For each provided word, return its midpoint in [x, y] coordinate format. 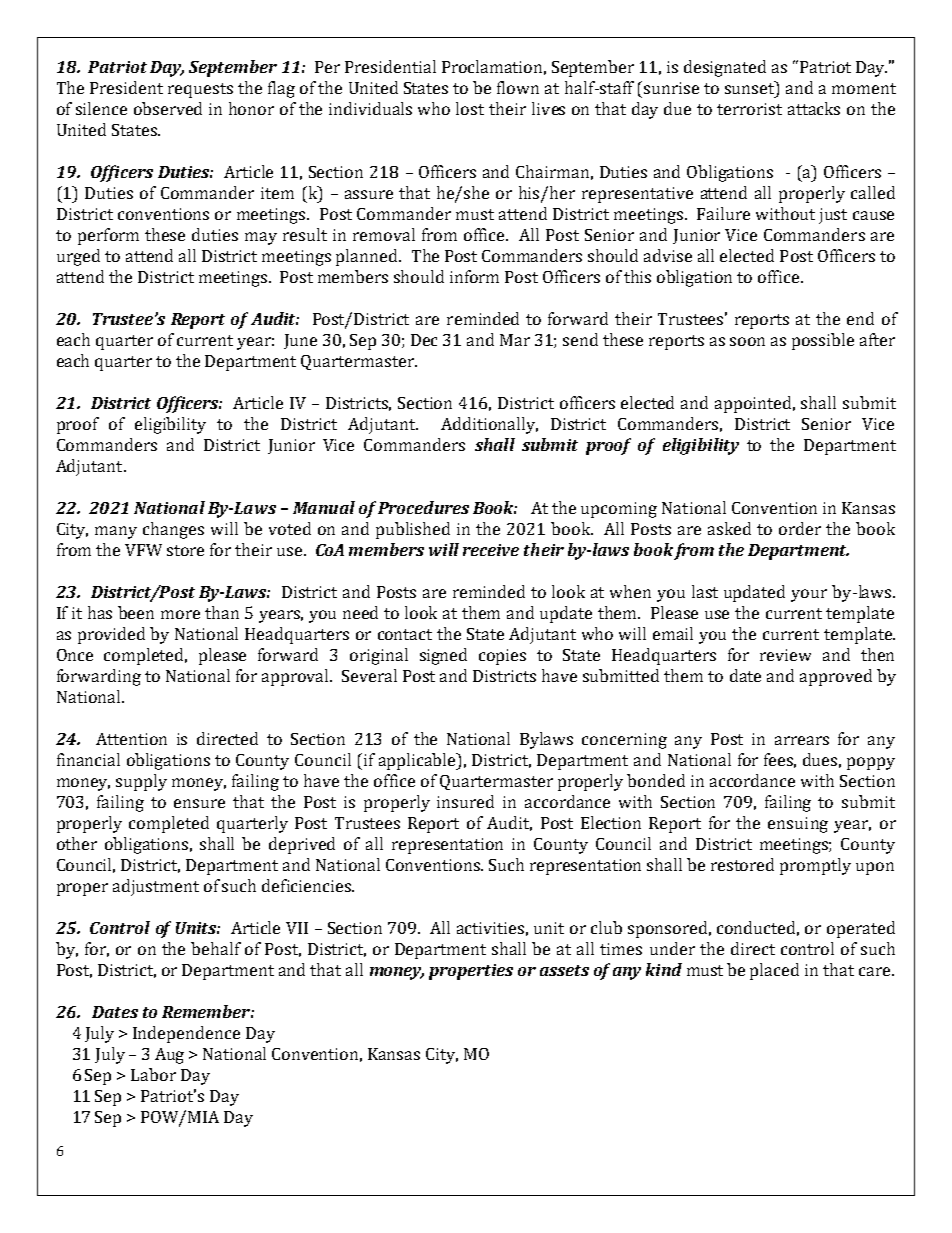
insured [465, 801]
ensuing [798, 825]
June [300, 341]
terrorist [749, 109]
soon [747, 341]
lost [470, 108]
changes [173, 530]
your [809, 595]
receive [491, 550]
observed [168, 108]
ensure [199, 803]
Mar [515, 340]
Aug [169, 1056]
